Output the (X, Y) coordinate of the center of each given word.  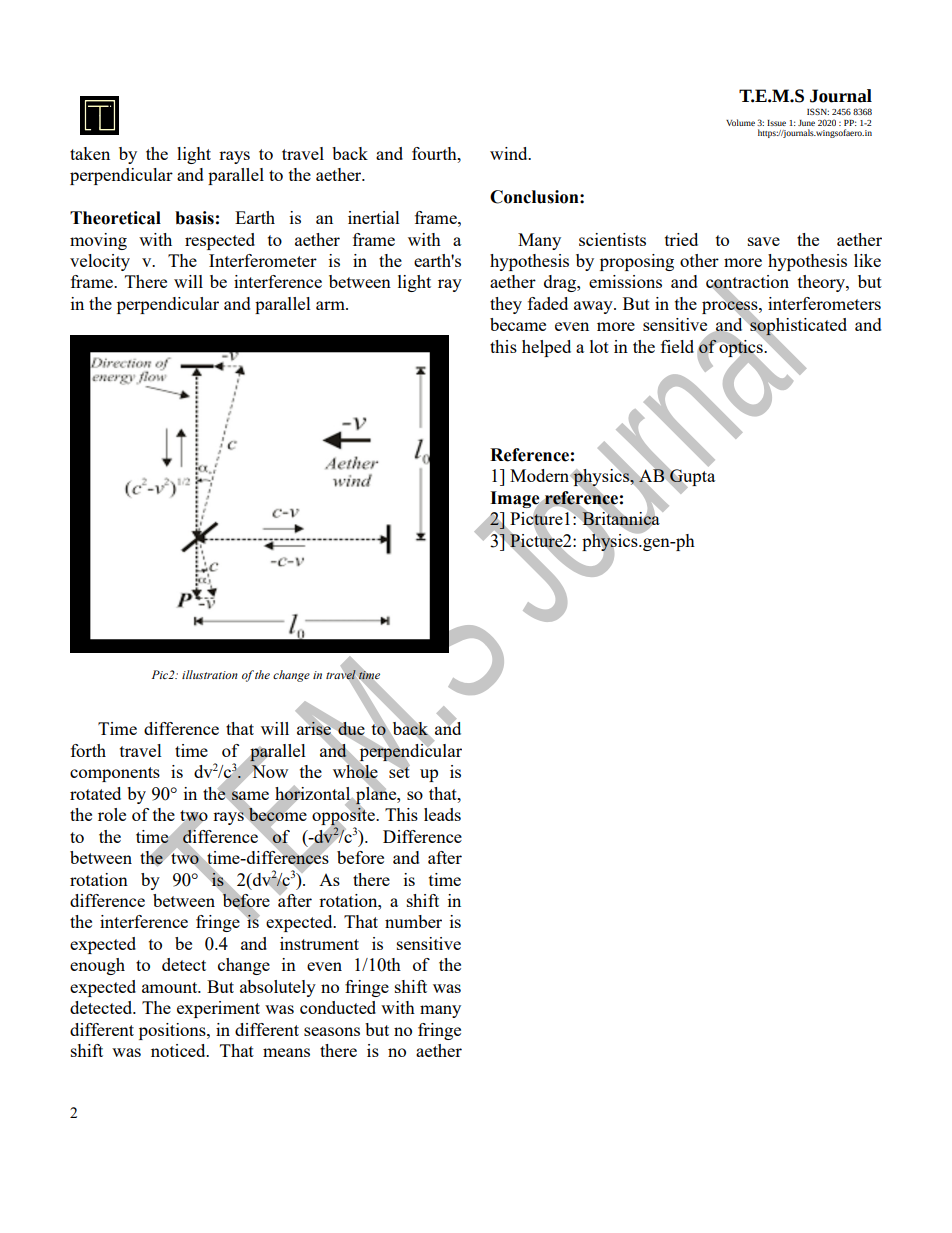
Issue (776, 123)
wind (510, 153)
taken (90, 153)
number (413, 921)
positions (173, 1031)
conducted (338, 1007)
